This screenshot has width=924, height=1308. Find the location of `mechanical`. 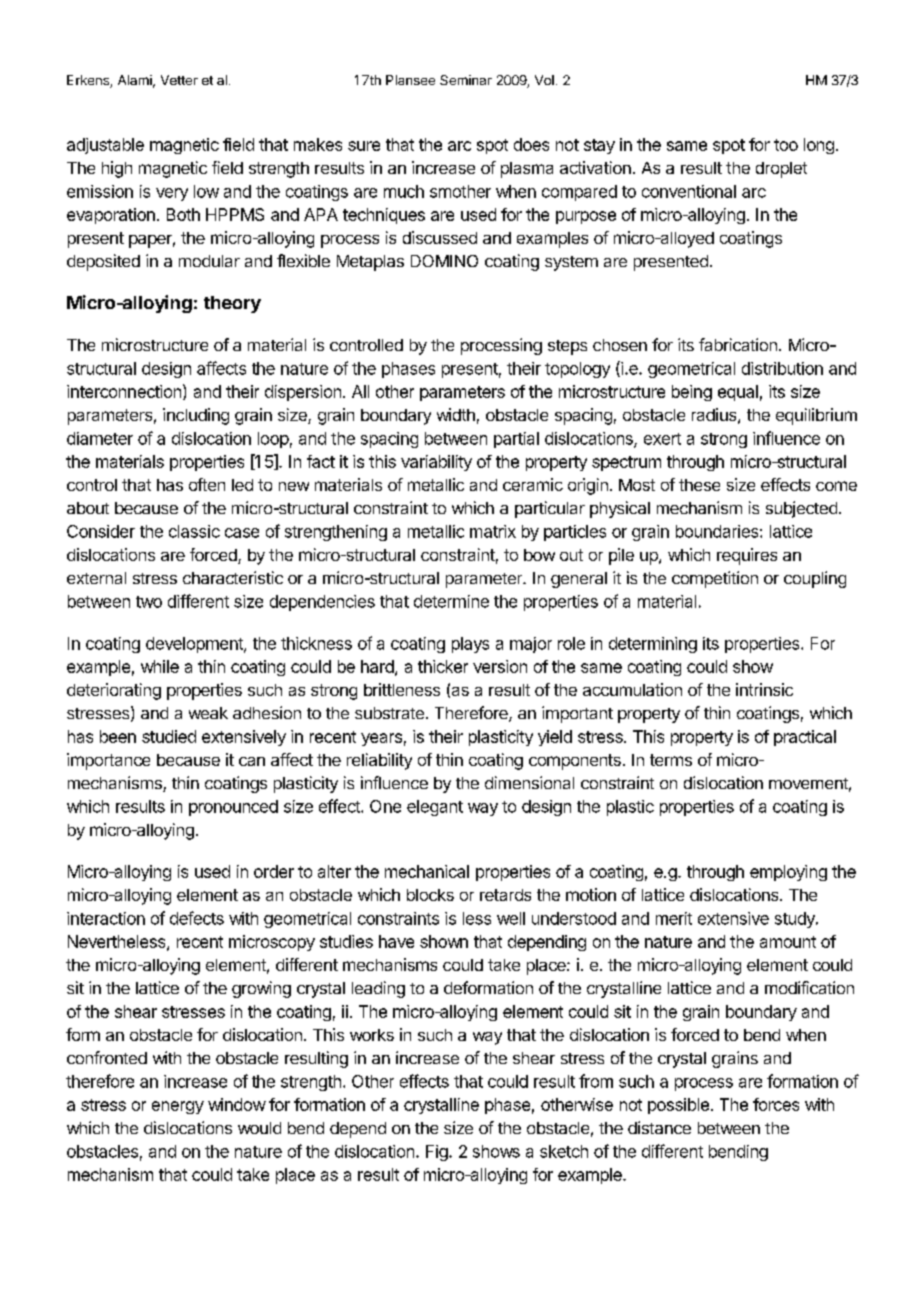

mechanical is located at coordinates (427, 871).
